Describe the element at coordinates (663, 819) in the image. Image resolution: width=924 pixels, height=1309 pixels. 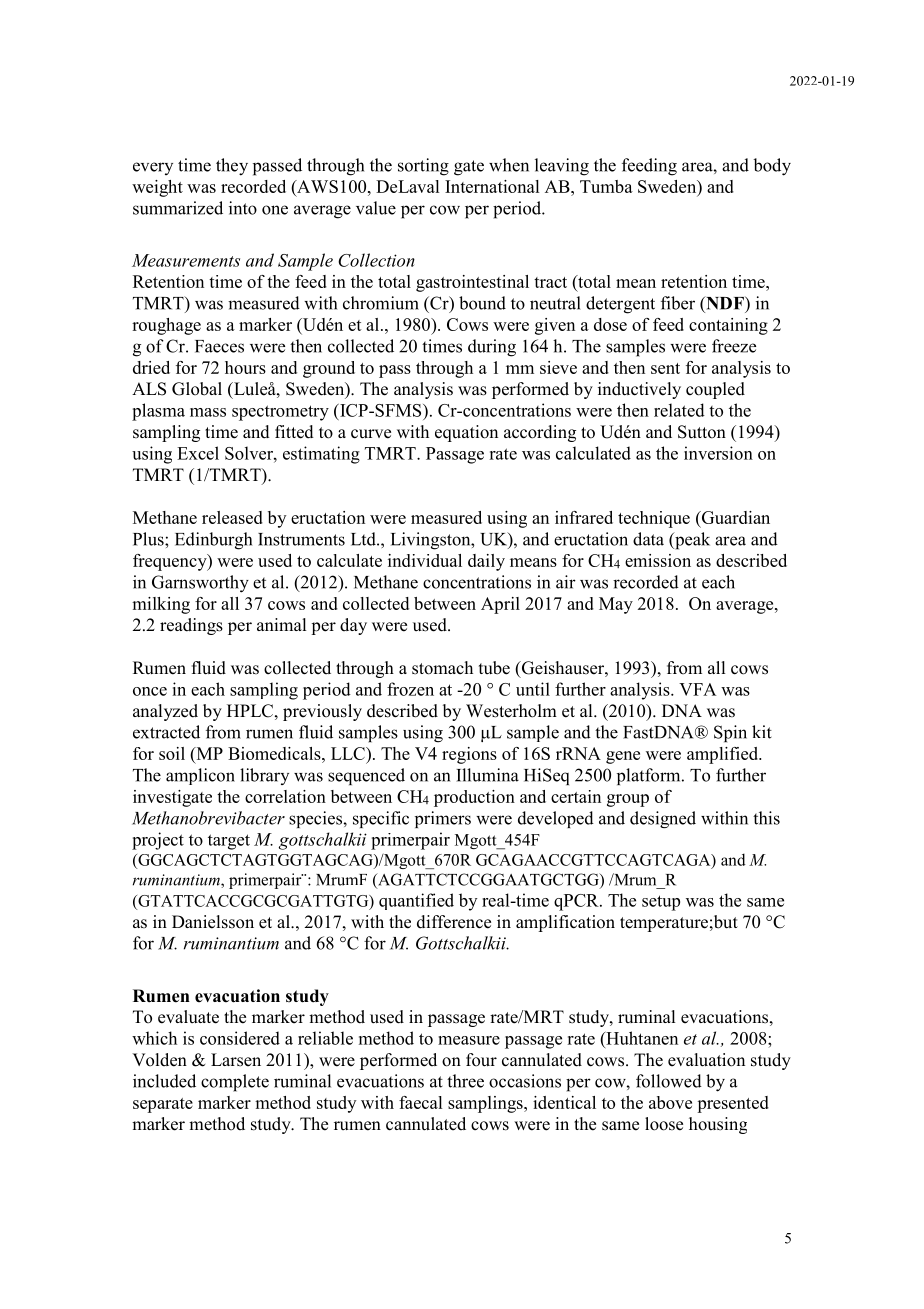
I see `designed` at that location.
